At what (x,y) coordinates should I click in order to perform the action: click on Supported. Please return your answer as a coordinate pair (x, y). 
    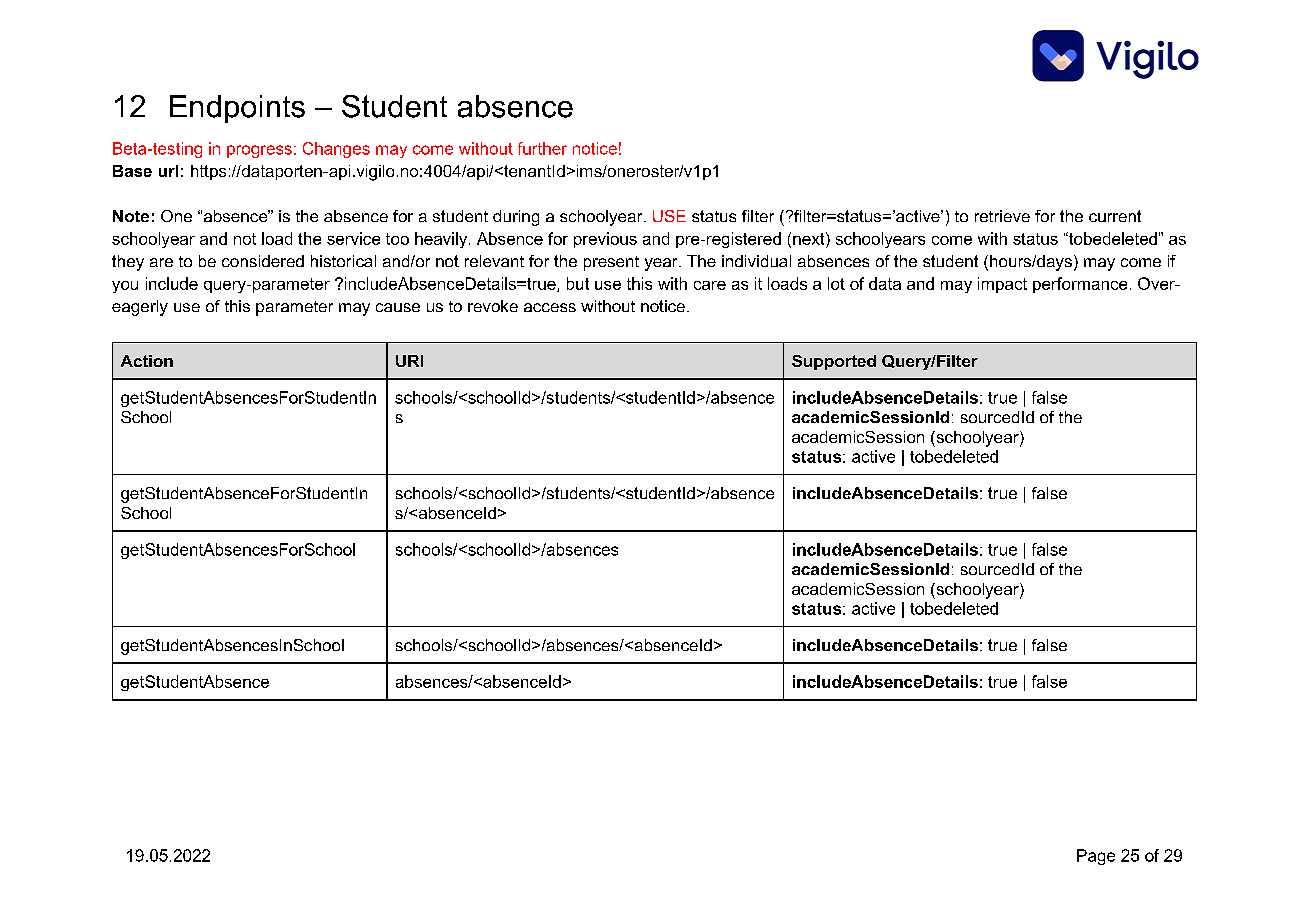
    Looking at the image, I should click on (834, 362).
